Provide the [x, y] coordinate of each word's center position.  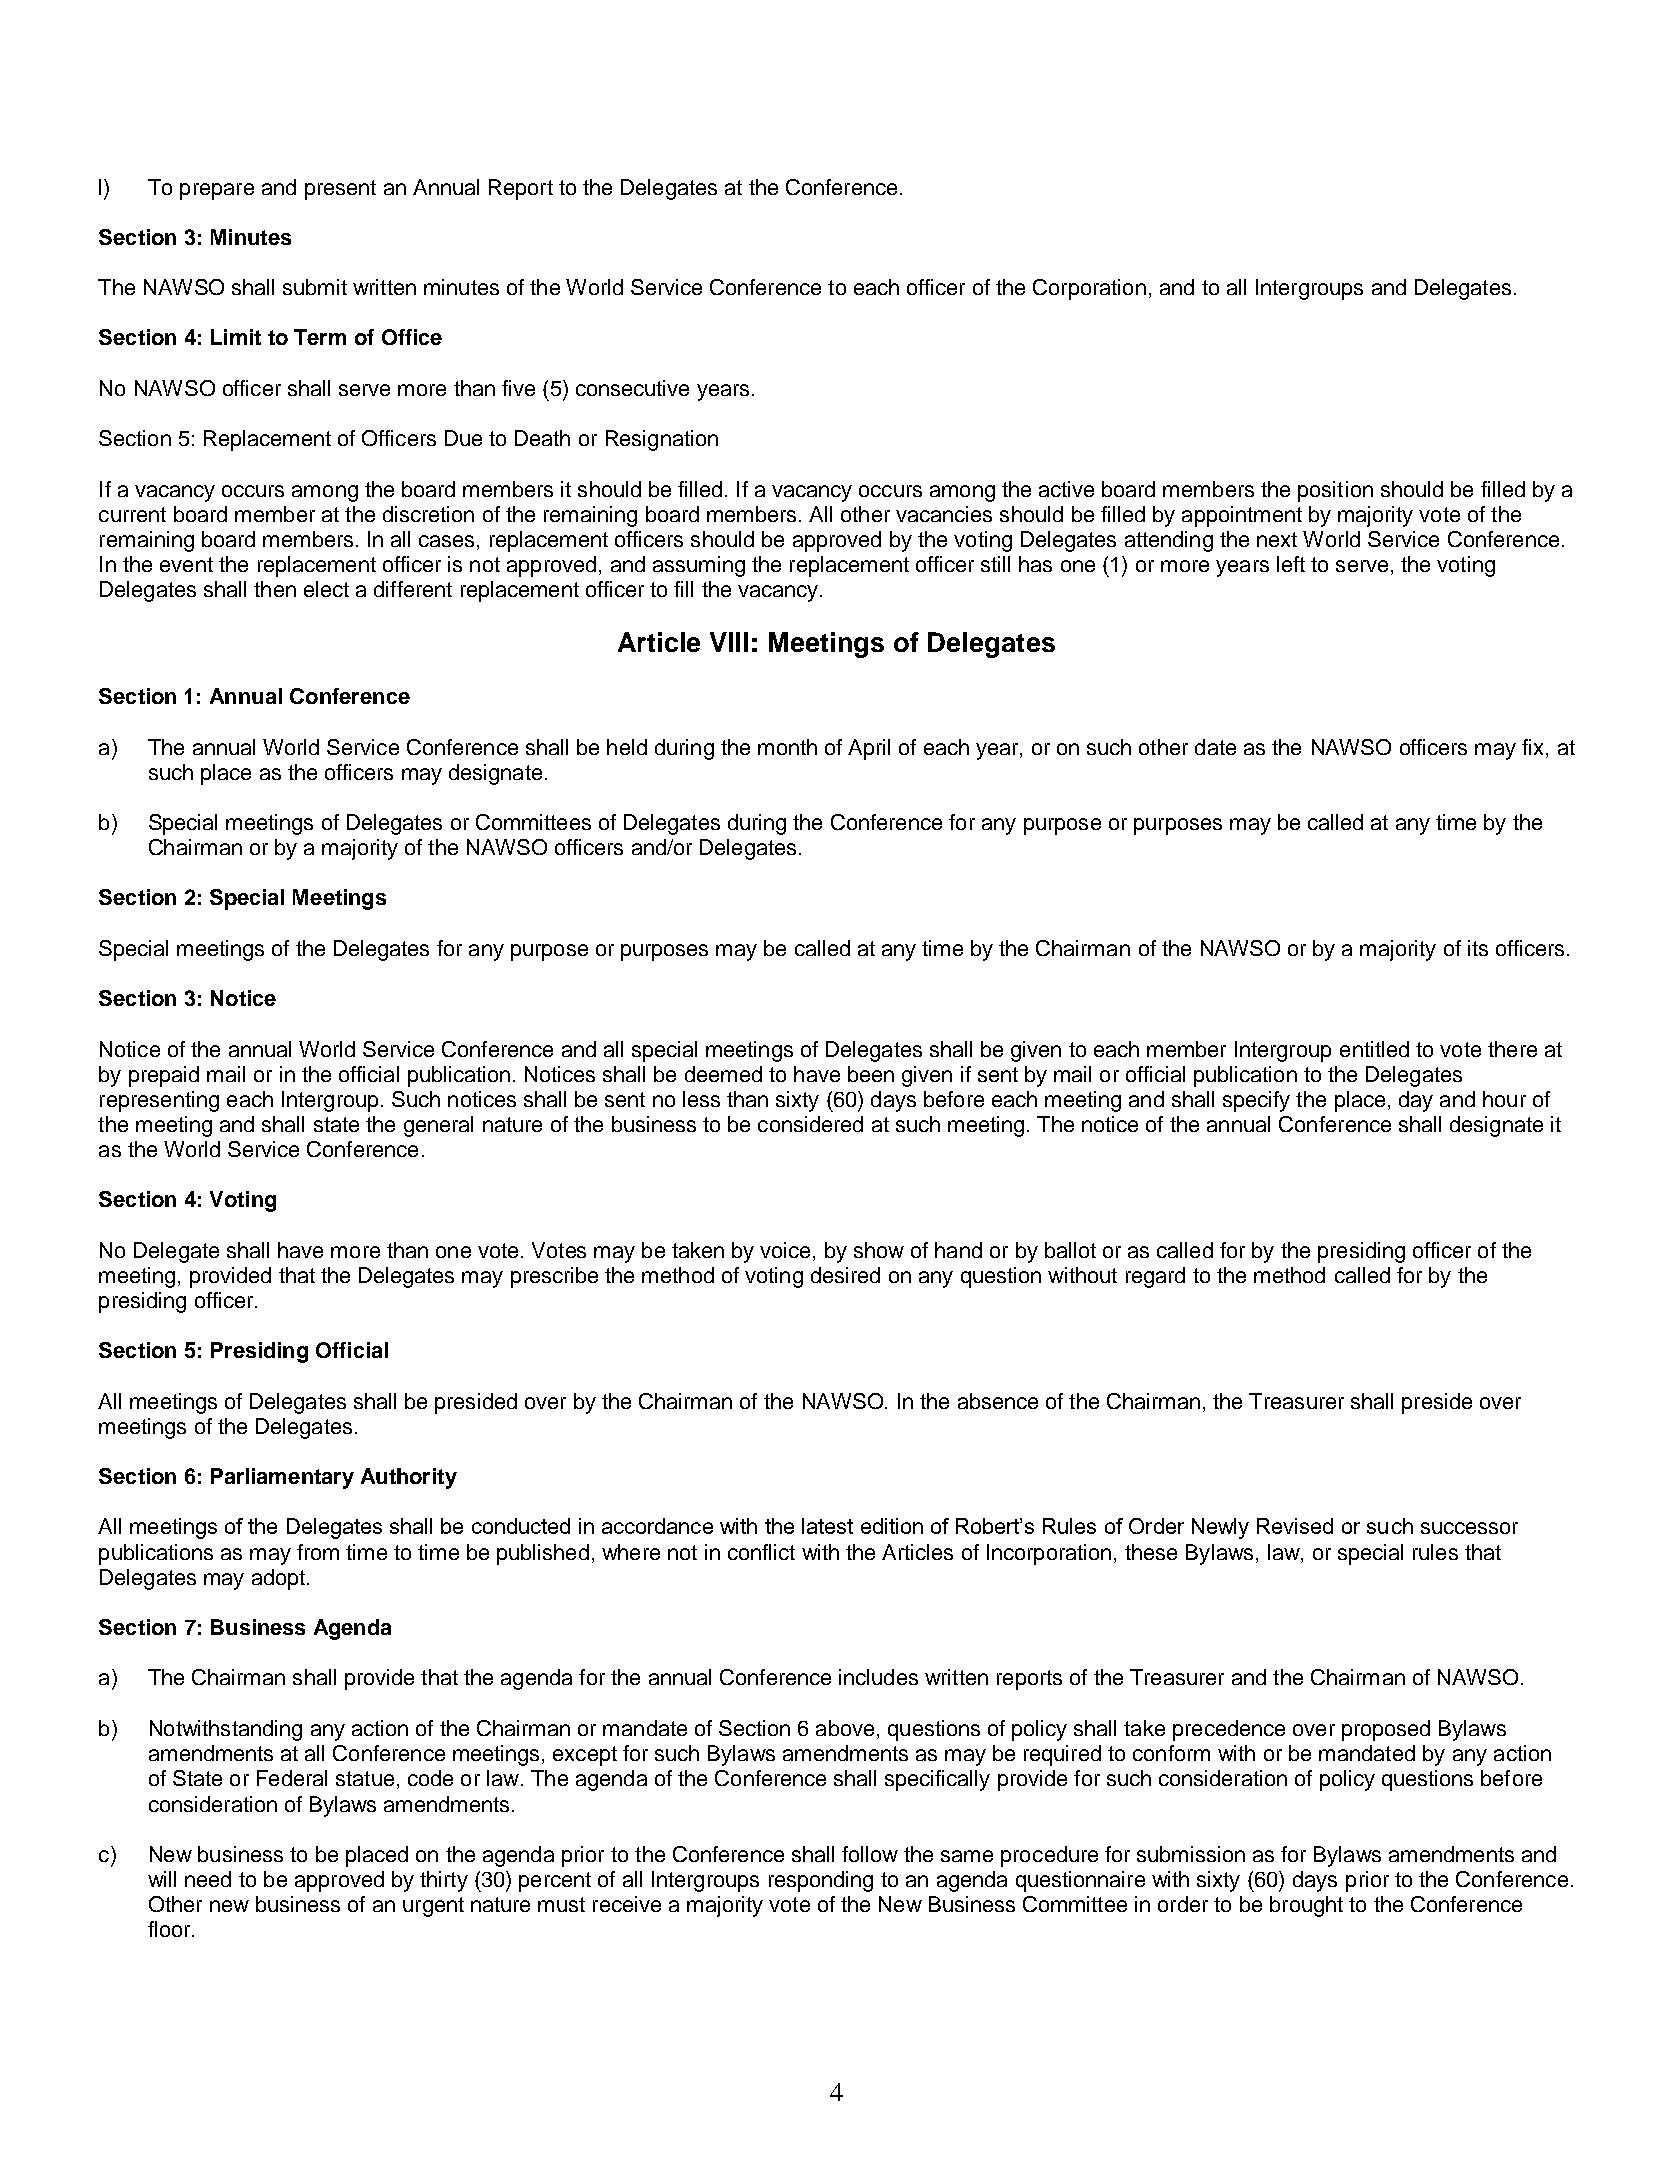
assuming [699, 566]
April [869, 749]
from [318, 1552]
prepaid [164, 1076]
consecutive [632, 388]
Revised [1295, 1526]
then [275, 589]
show [879, 1250]
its [1478, 948]
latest [827, 1526]
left [1291, 564]
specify [1256, 1101]
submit [315, 287]
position [1335, 491]
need [208, 1879]
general [438, 1126]
